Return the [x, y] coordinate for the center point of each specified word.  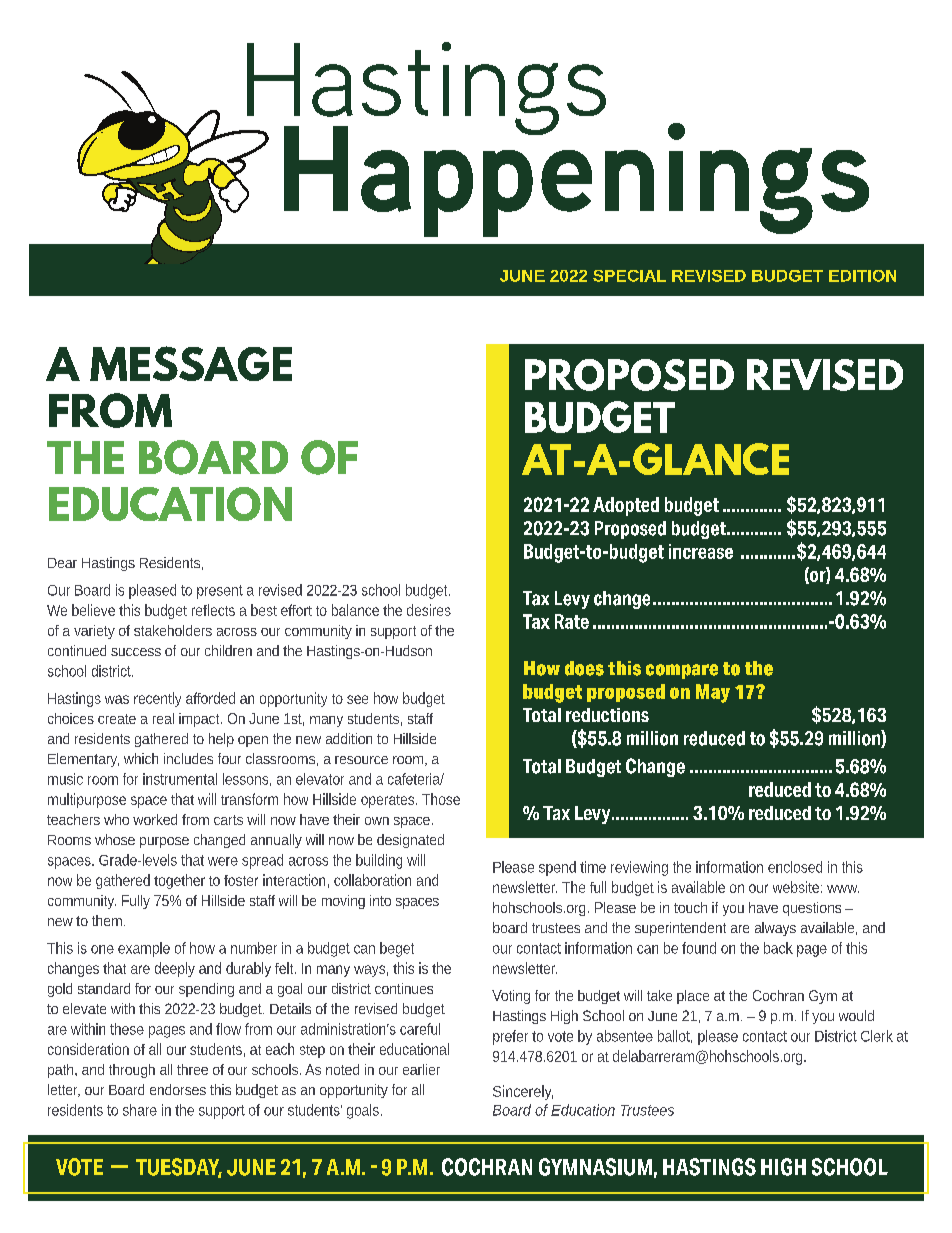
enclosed [795, 867]
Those [441, 799]
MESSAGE [191, 363]
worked [155, 819]
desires [429, 610]
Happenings [576, 178]
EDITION [862, 276]
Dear [62, 563]
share [140, 1110]
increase [701, 551]
